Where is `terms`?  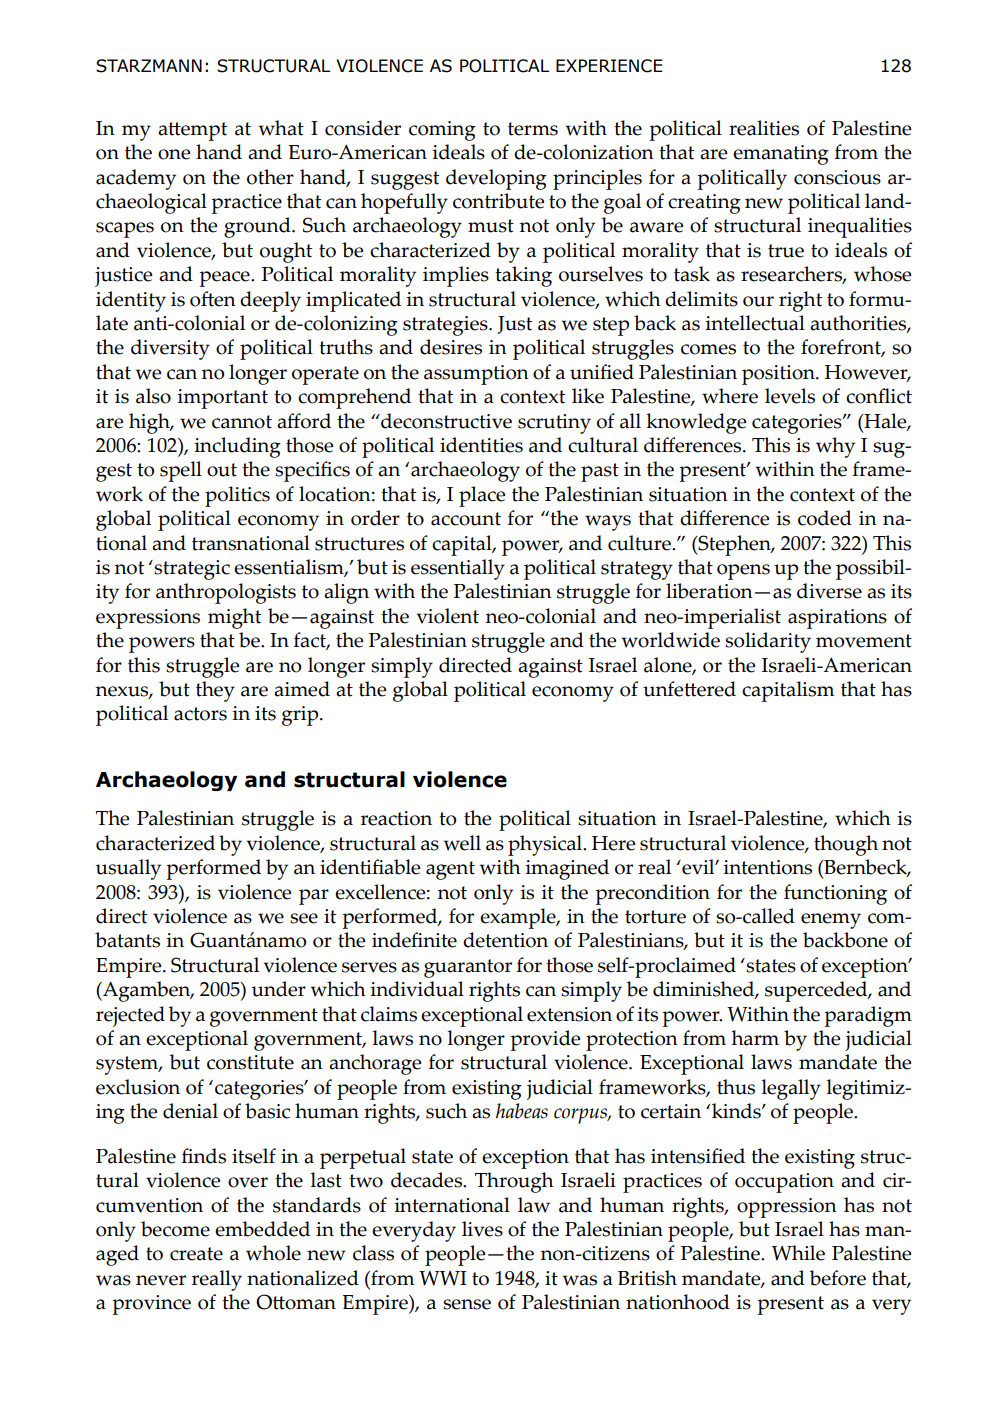 terms is located at coordinates (533, 129).
